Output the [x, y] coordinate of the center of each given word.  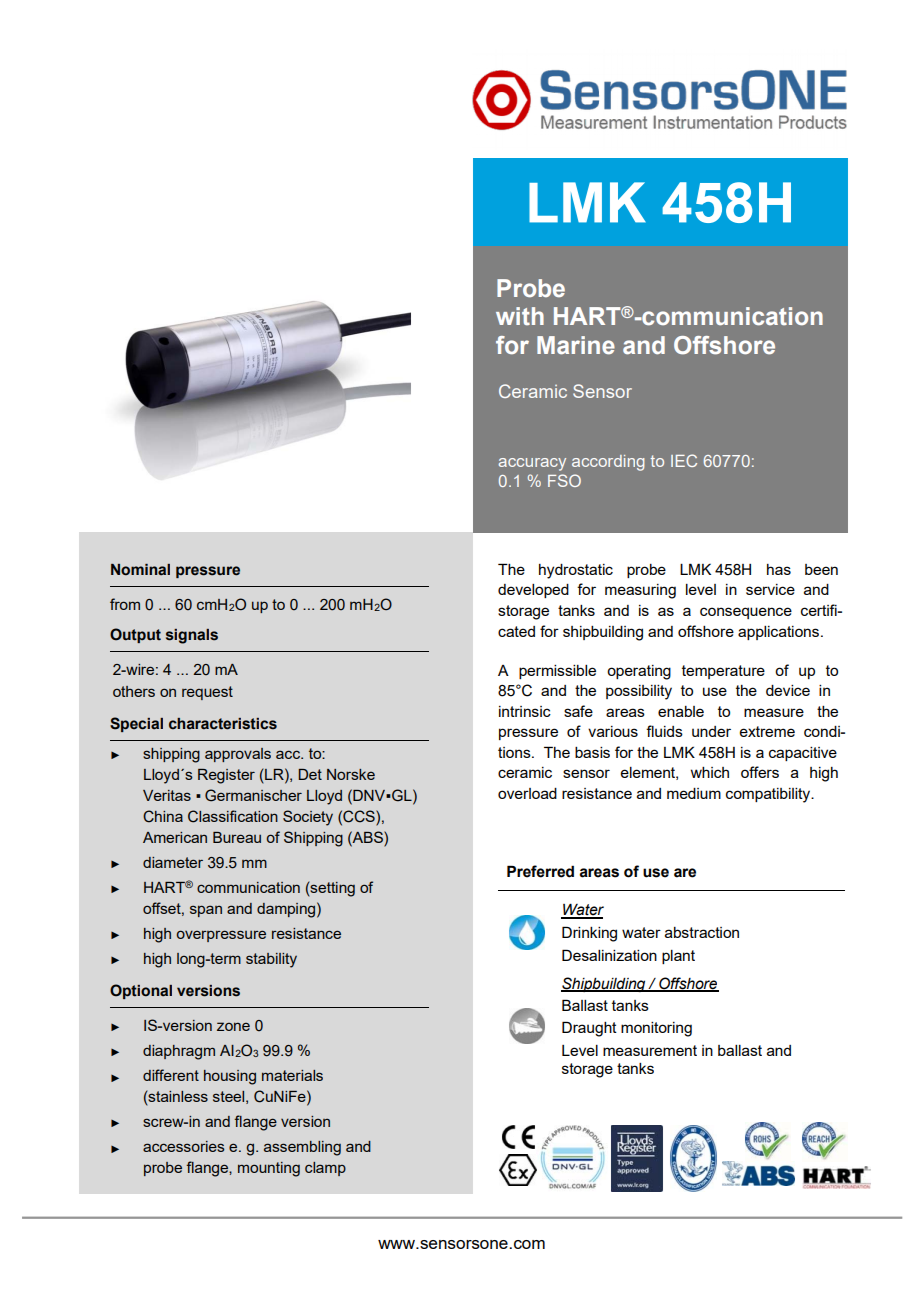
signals [192, 636]
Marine [576, 345]
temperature [723, 672]
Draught [589, 1029]
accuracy [532, 464]
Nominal [140, 570]
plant [678, 957]
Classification [233, 816]
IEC [684, 460]
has [779, 569]
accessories [184, 1146]
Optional [141, 991]
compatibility [769, 795]
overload [527, 793]
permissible [557, 672]
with [520, 316]
